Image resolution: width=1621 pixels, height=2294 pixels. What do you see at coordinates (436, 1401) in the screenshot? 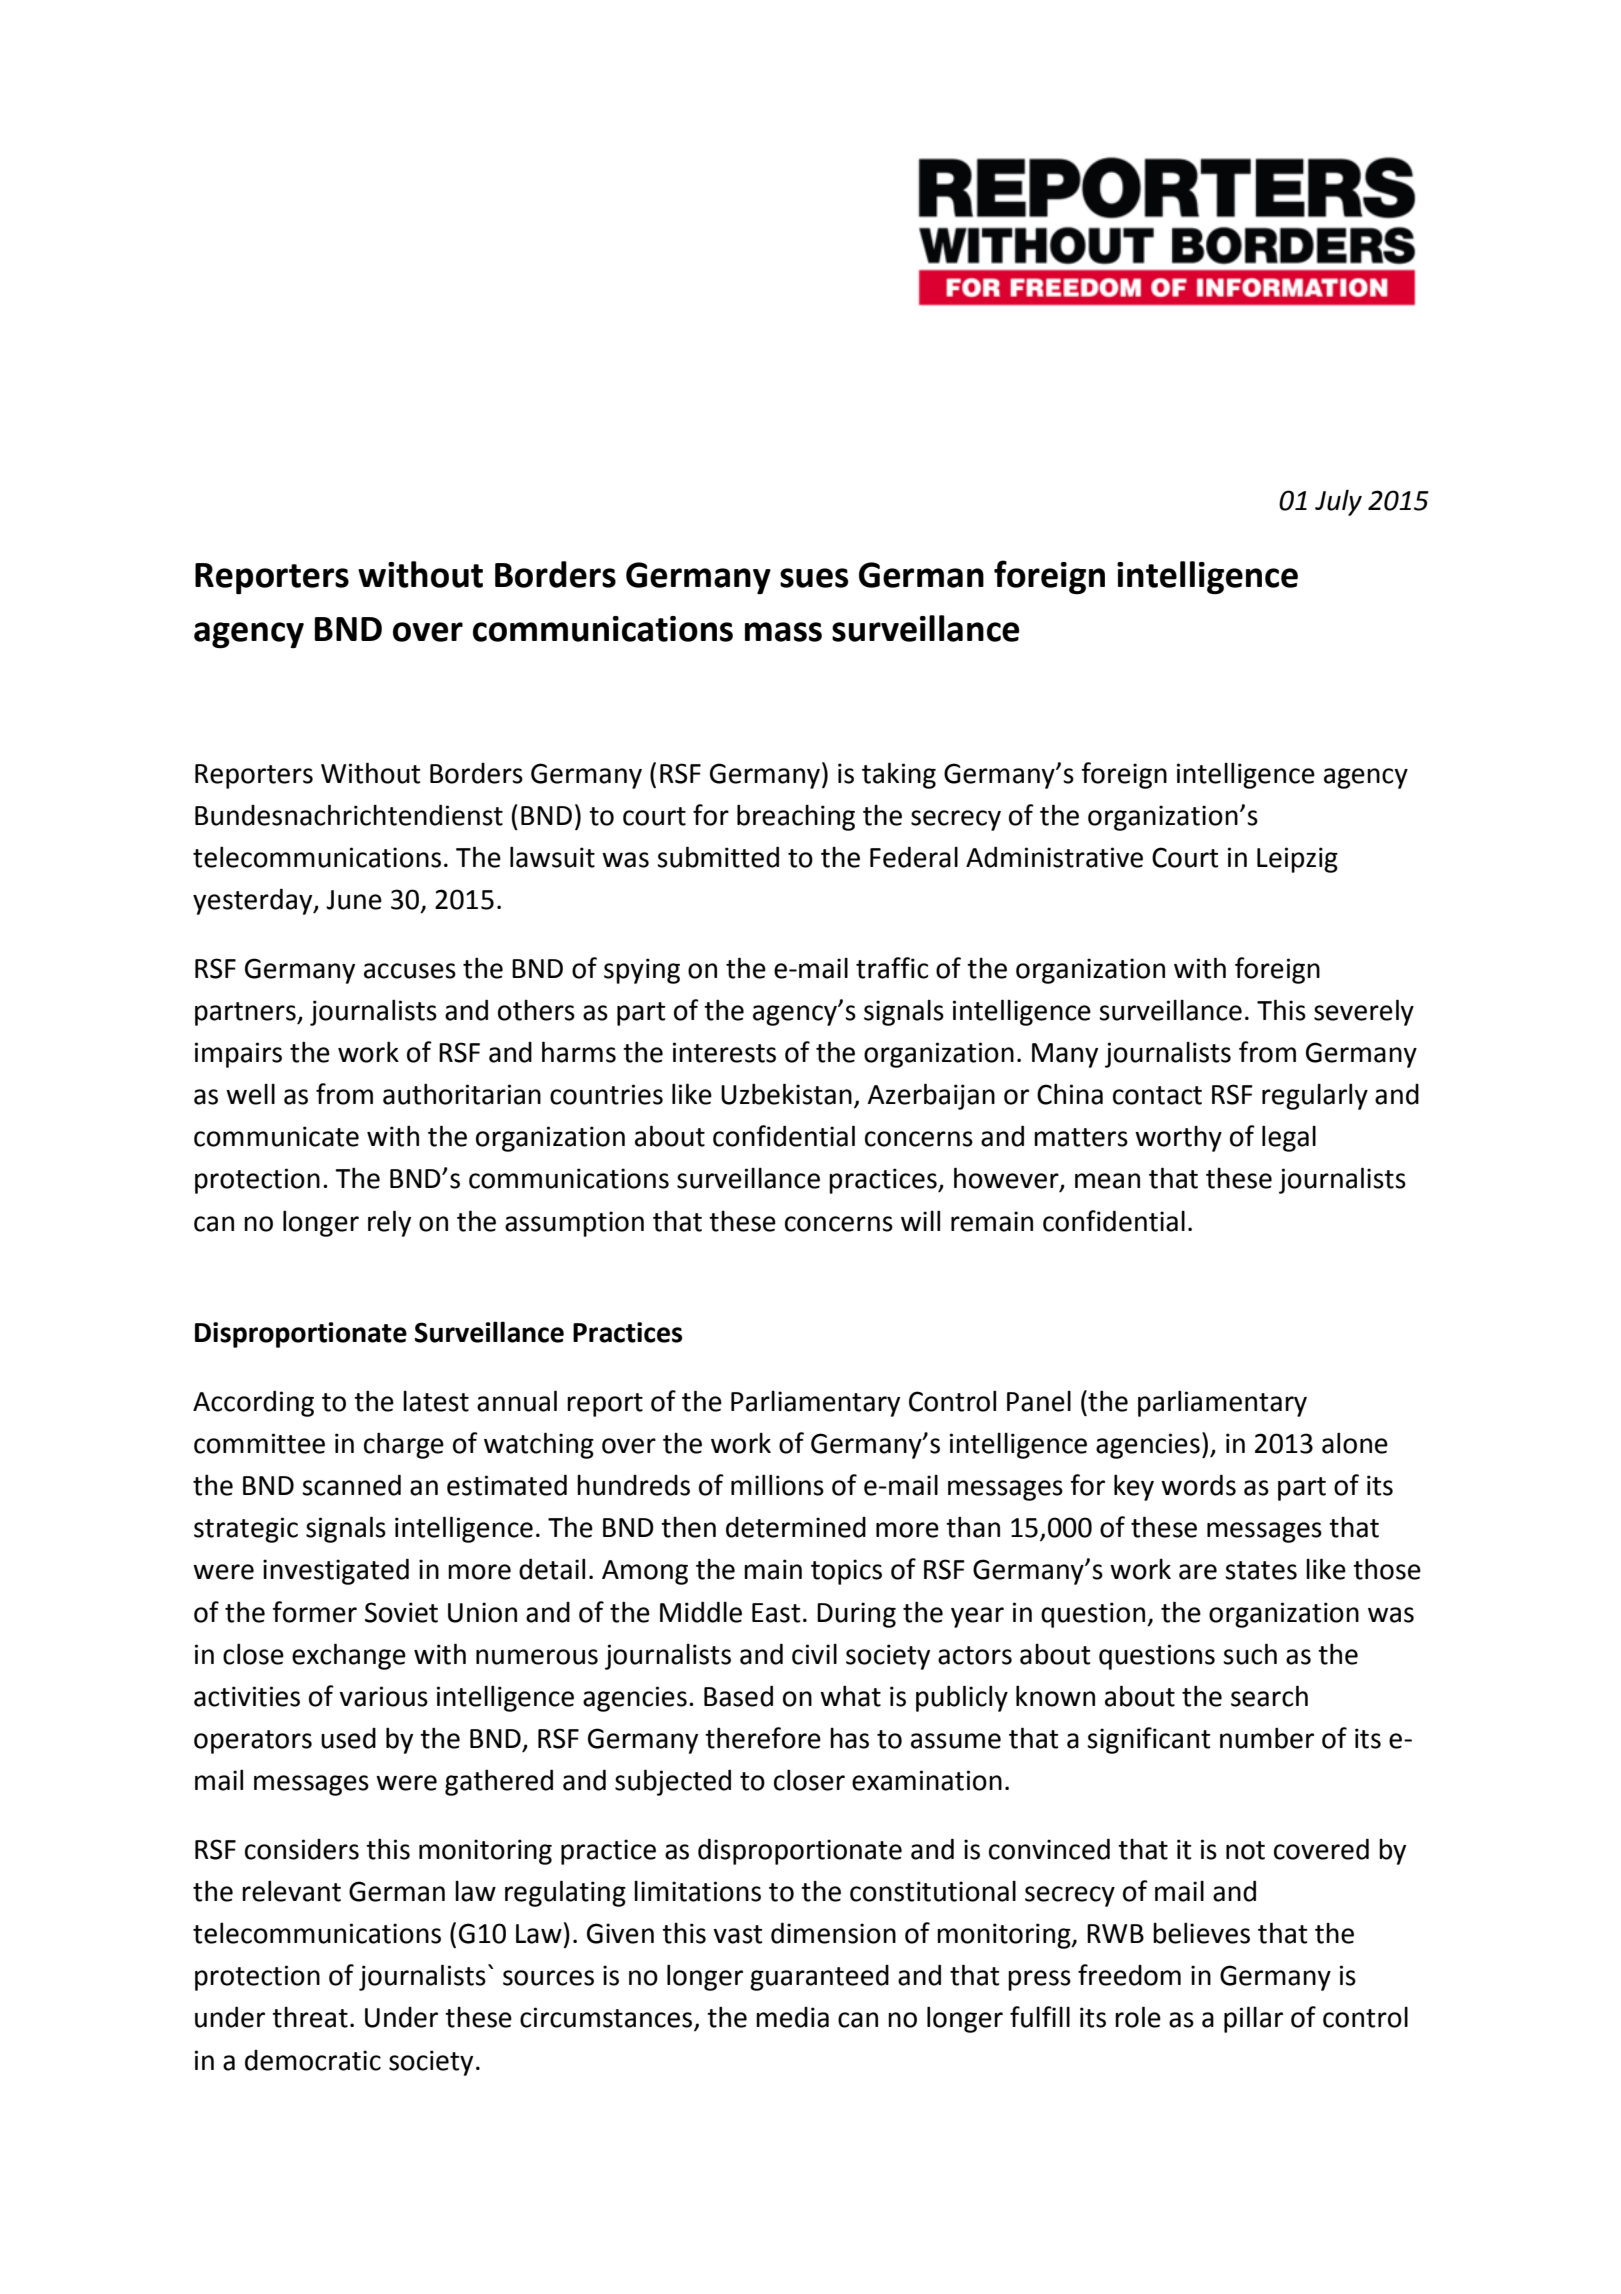
I see `latest` at bounding box center [436, 1401].
